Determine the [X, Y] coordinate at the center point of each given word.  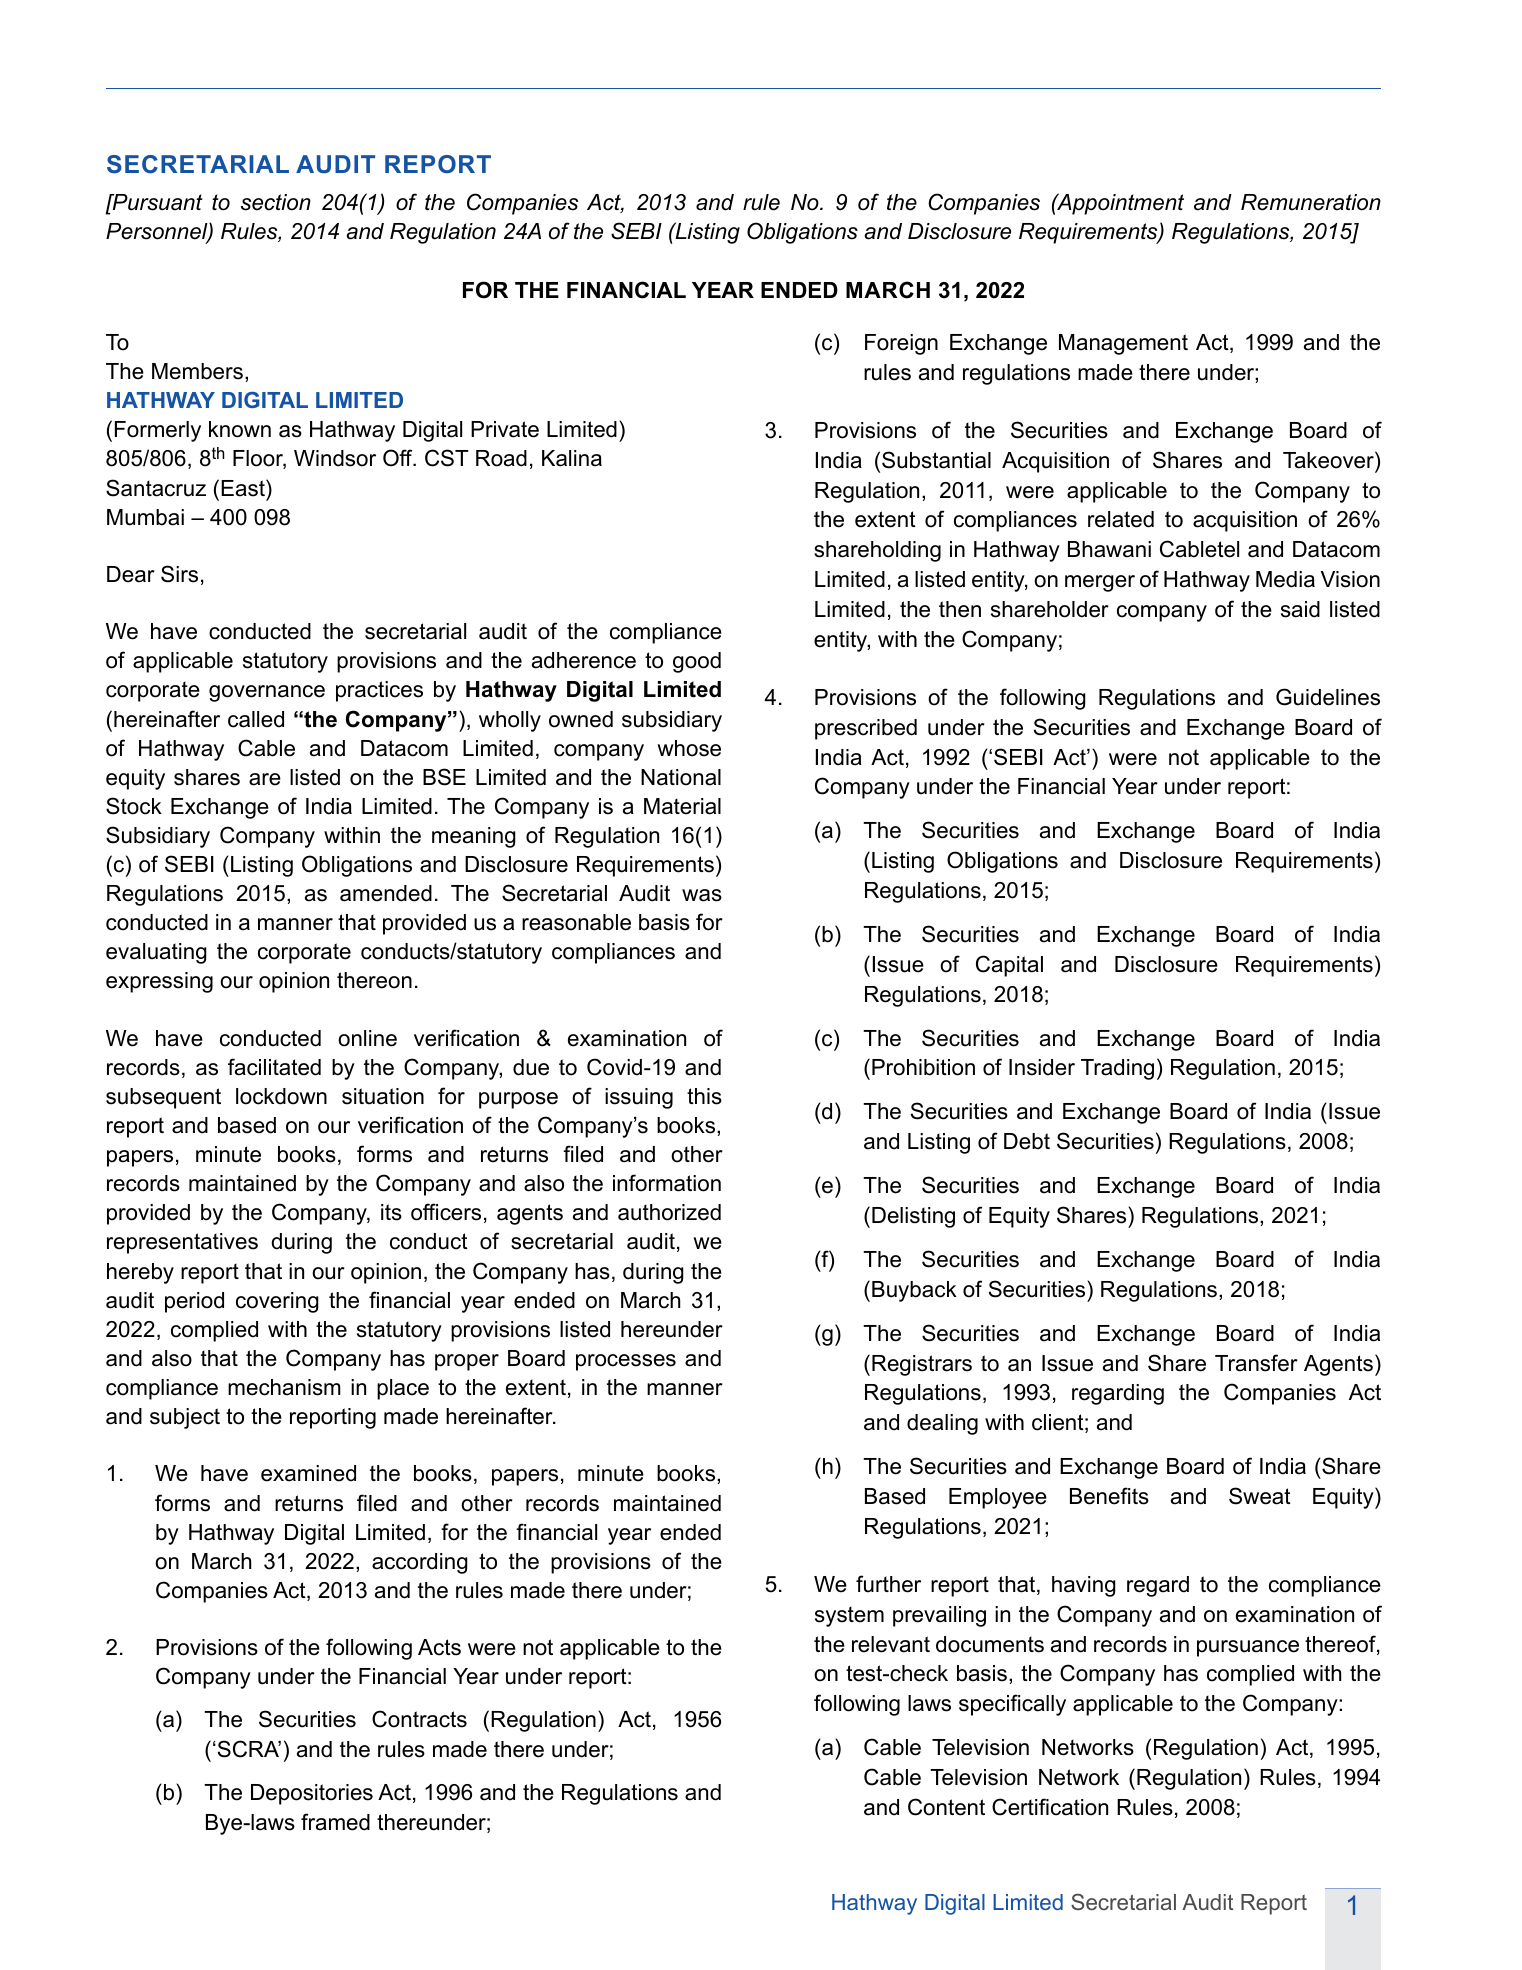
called [256, 719]
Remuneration [1311, 202]
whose [689, 748]
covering [277, 1302]
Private [505, 429]
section [276, 202]
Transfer [1256, 1363]
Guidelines [1328, 697]
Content [946, 1807]
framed [335, 1822]
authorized [669, 1212]
